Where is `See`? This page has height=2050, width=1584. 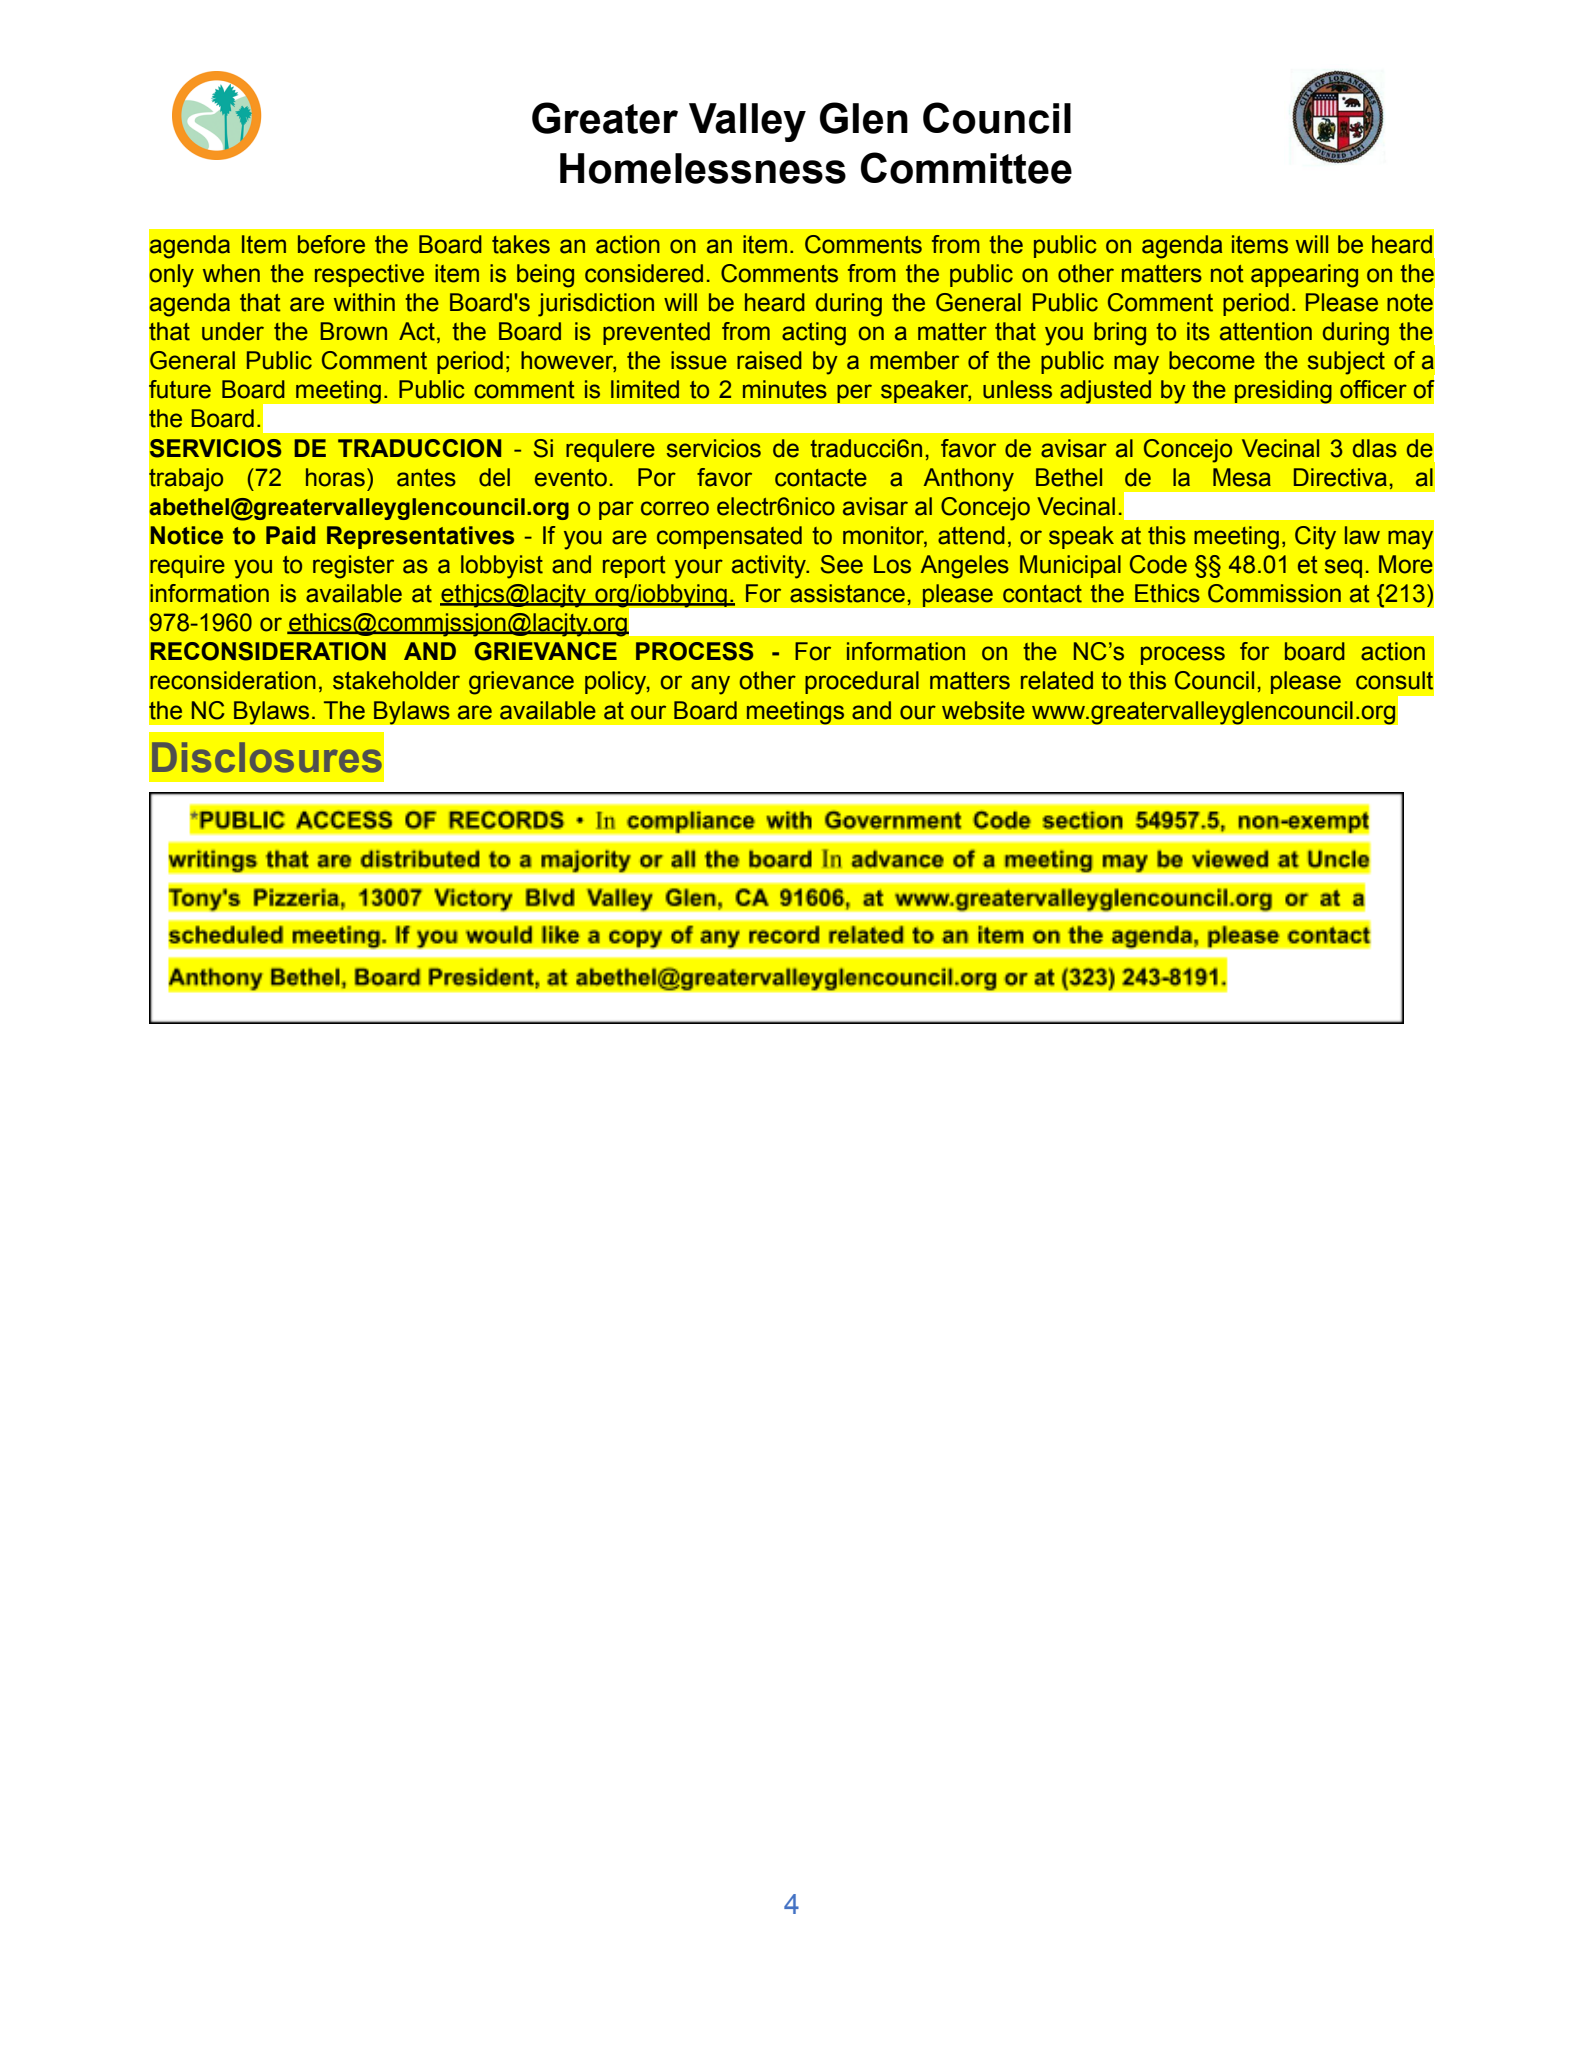
See is located at coordinates (842, 564).
